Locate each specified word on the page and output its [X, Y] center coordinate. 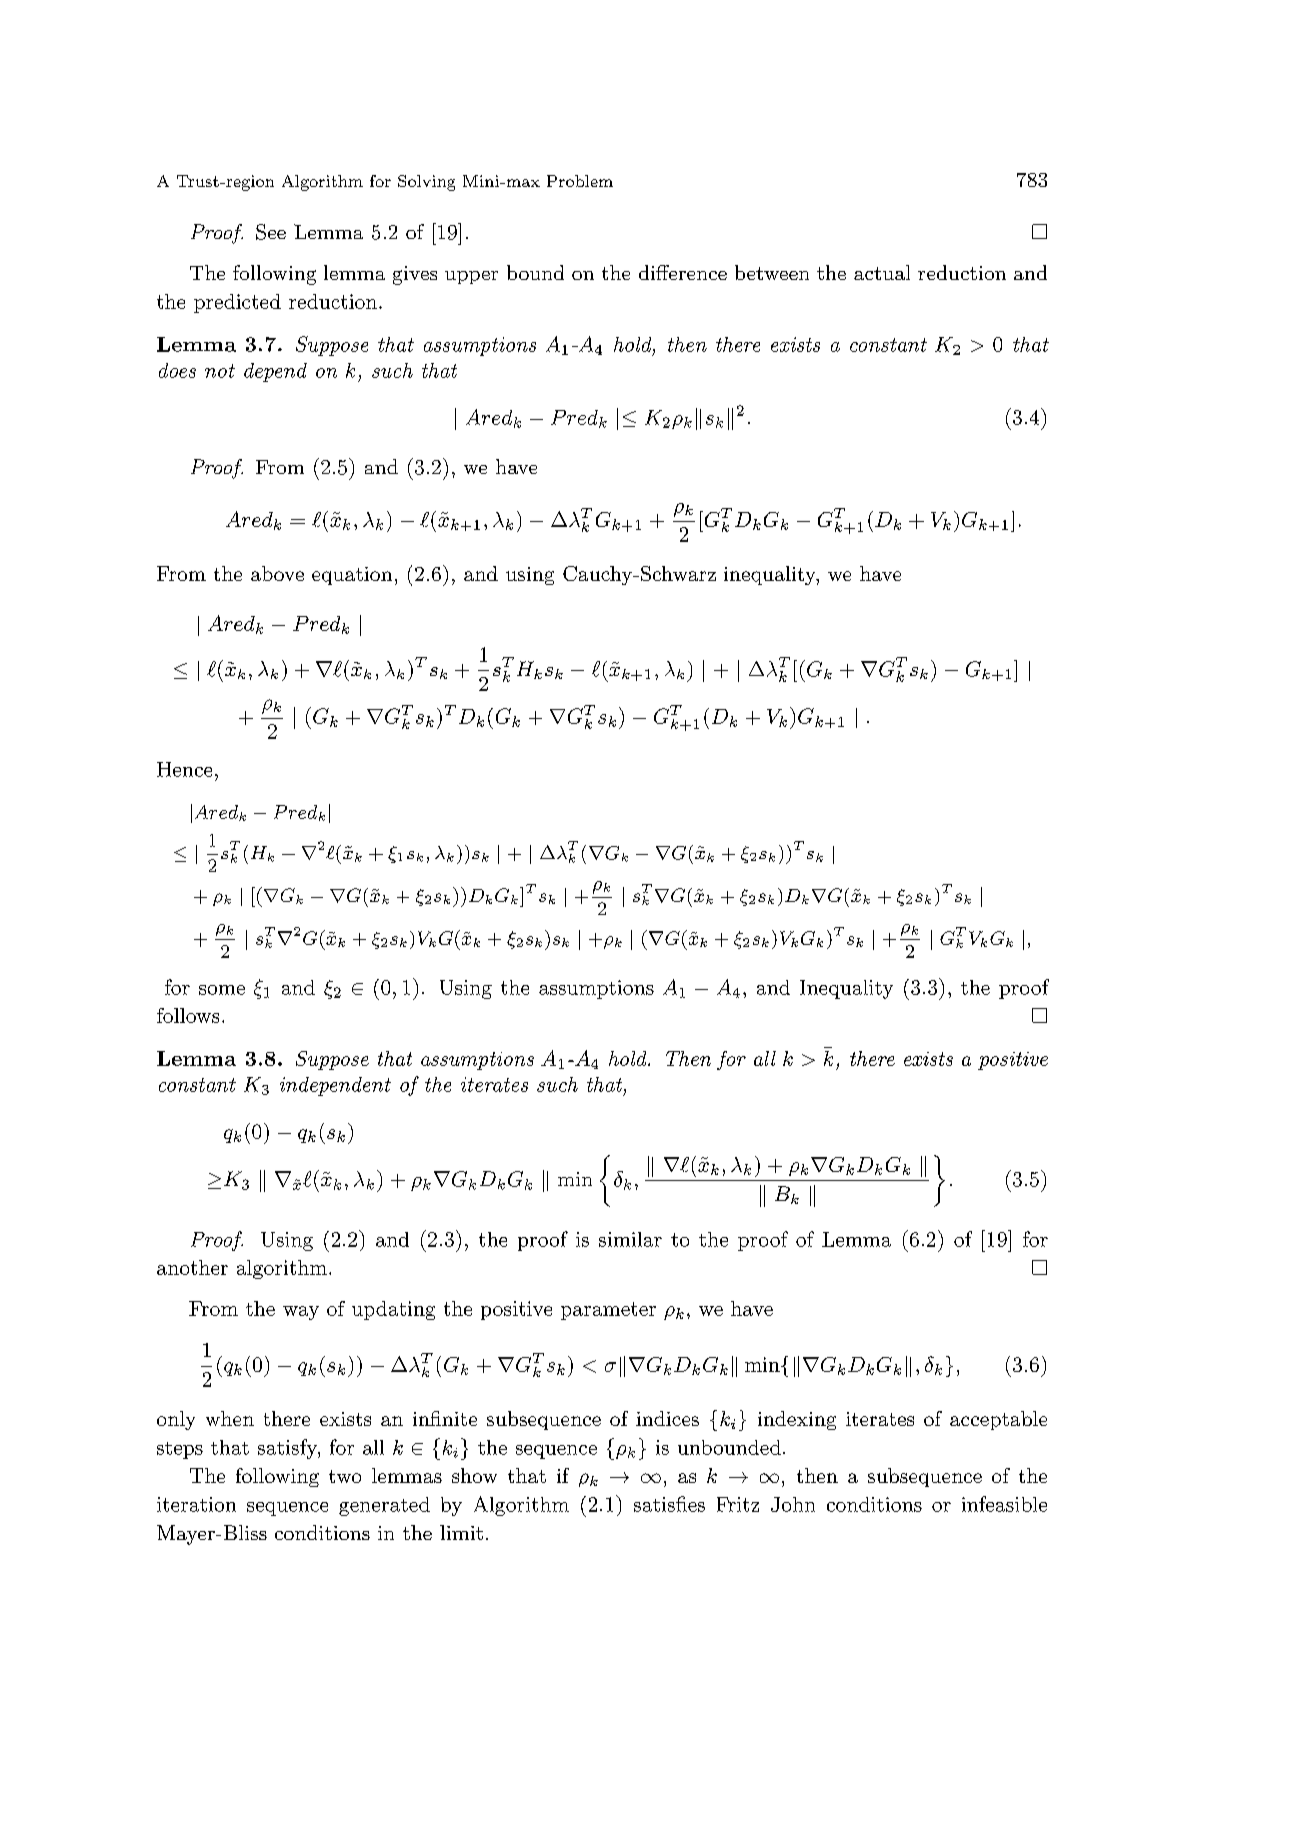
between [772, 272]
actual [882, 272]
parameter [608, 1311]
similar [630, 1239]
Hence [184, 769]
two [345, 1476]
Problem [580, 181]
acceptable [998, 1420]
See [271, 232]
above [277, 573]
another [192, 1267]
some [222, 990]
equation [352, 576]
